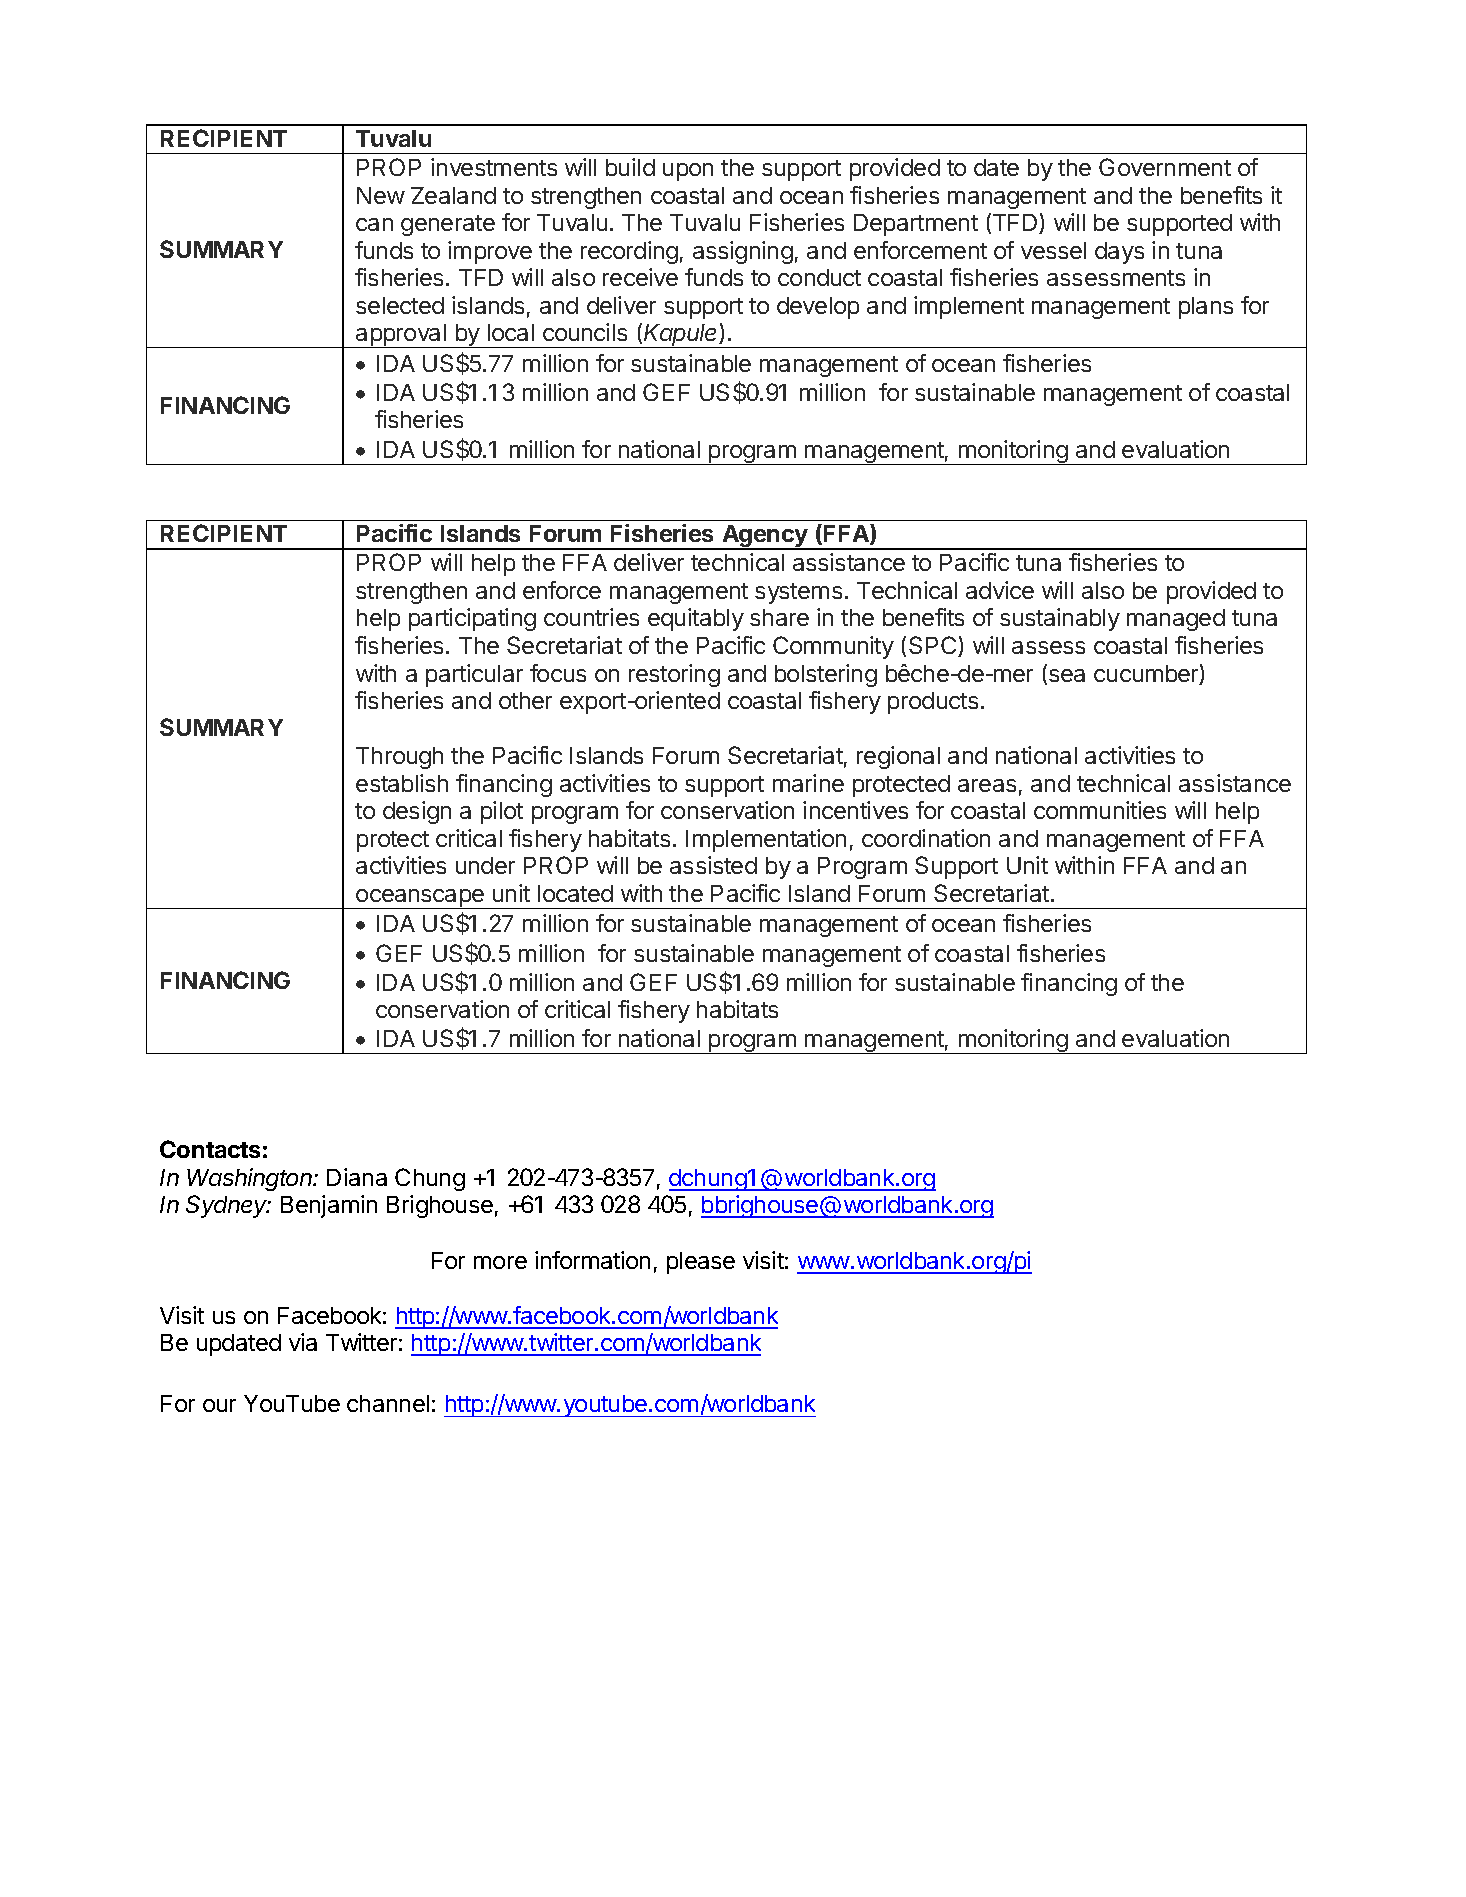 The height and width of the image is (1897, 1466). Describe the element at coordinates (472, 619) in the image. I see `participating` at that location.
